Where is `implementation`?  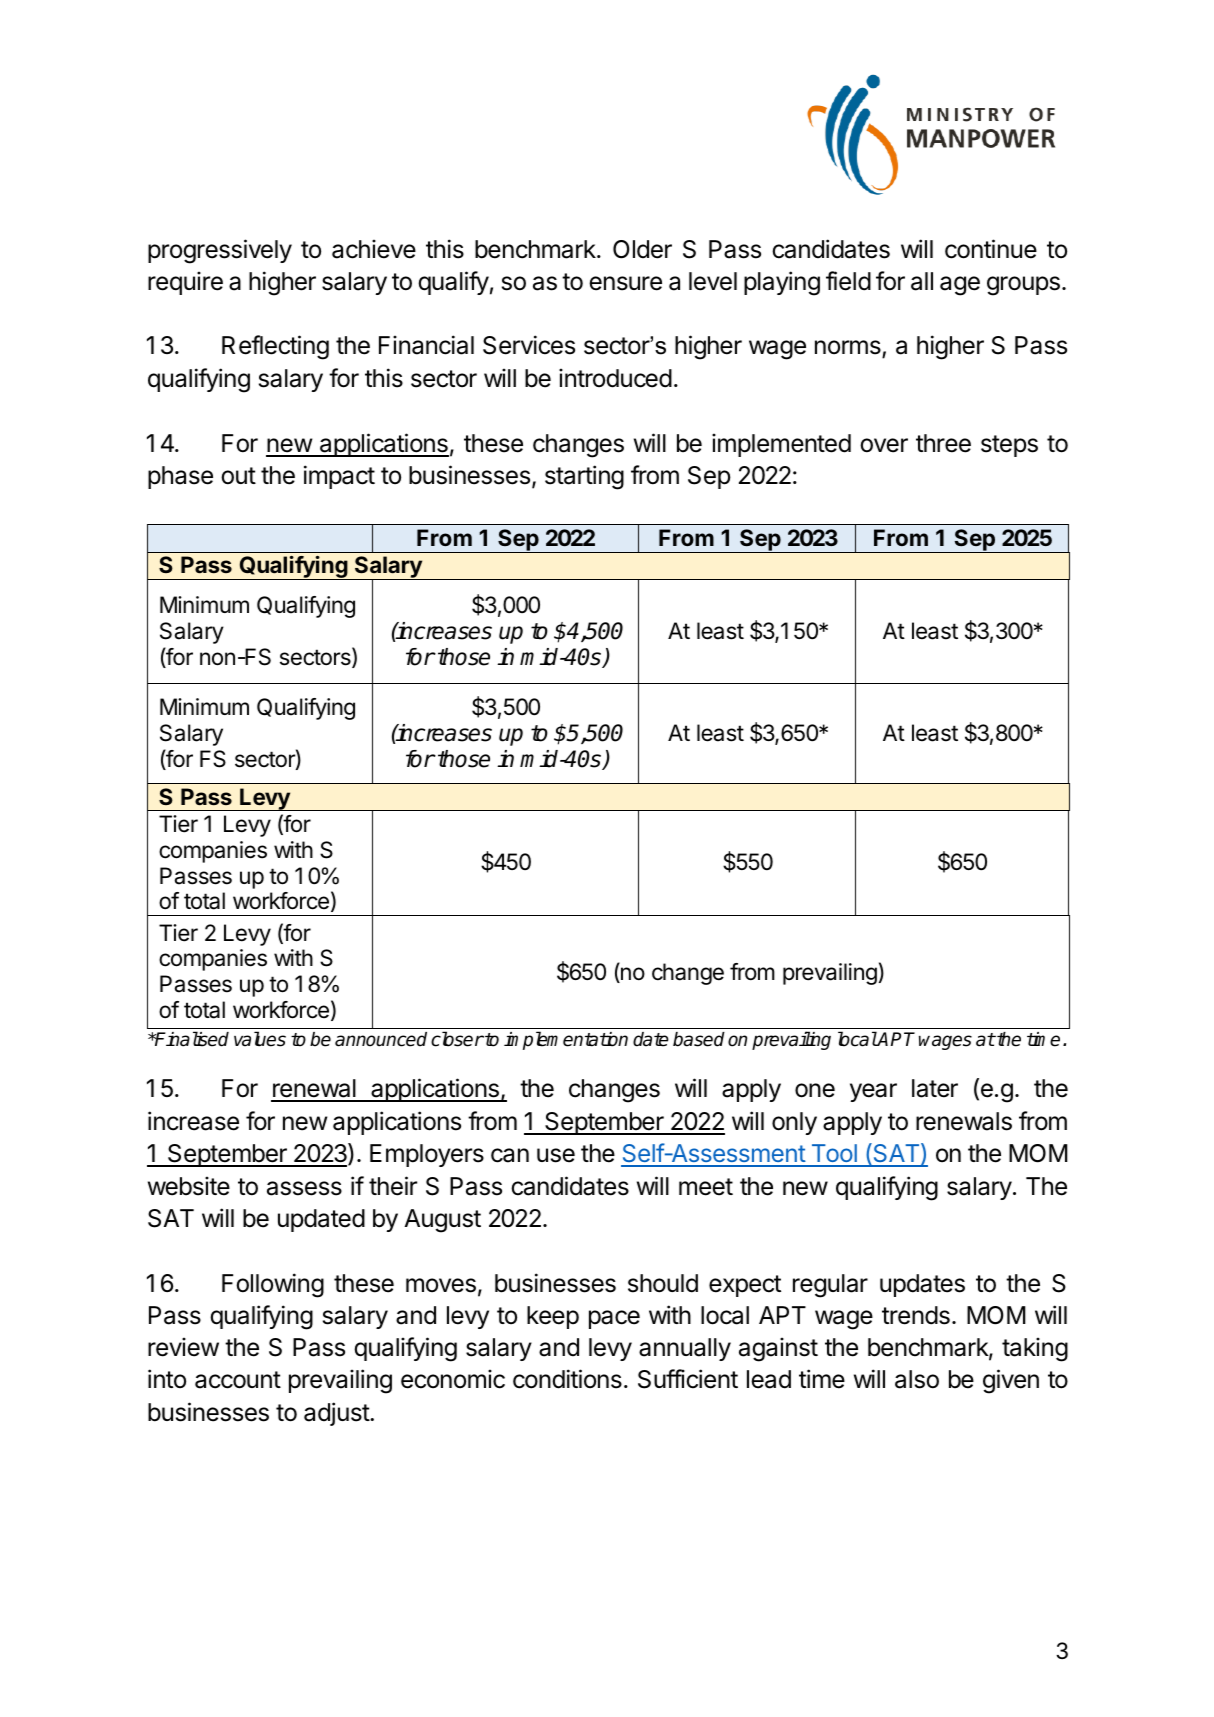
implementation is located at coordinates (566, 1040).
